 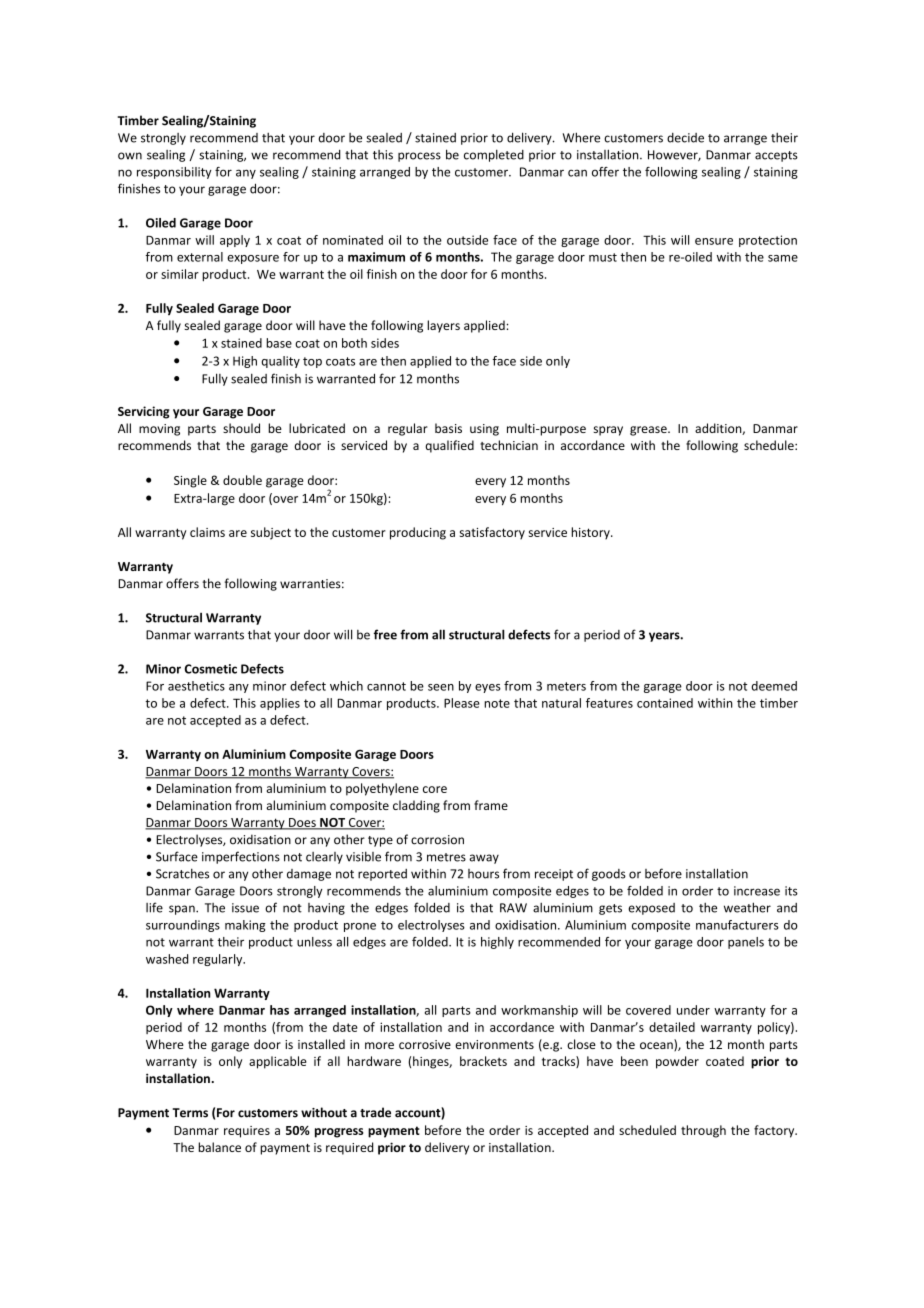 I want to click on hours, so click(x=483, y=874).
